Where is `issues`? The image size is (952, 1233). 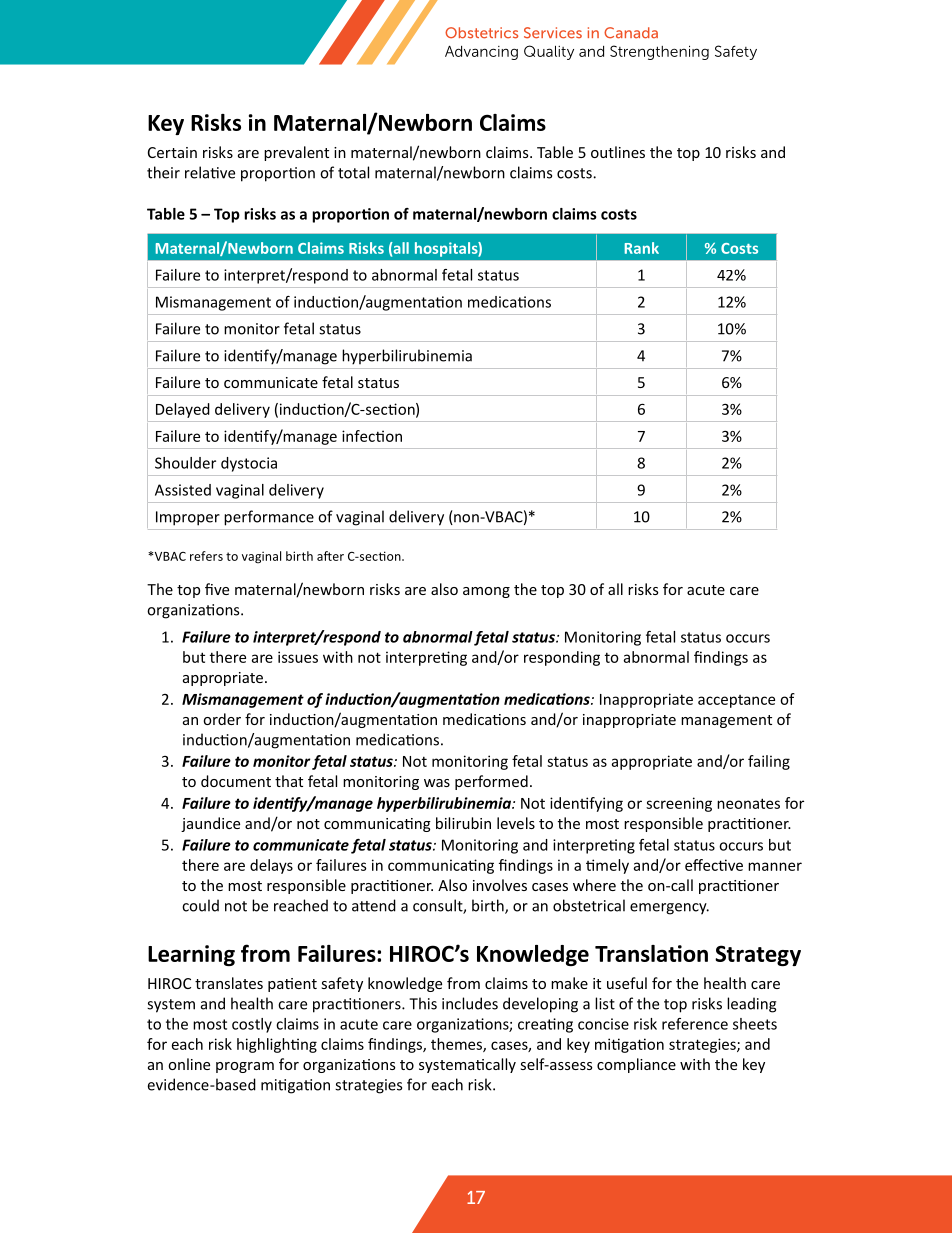 issues is located at coordinates (298, 657).
